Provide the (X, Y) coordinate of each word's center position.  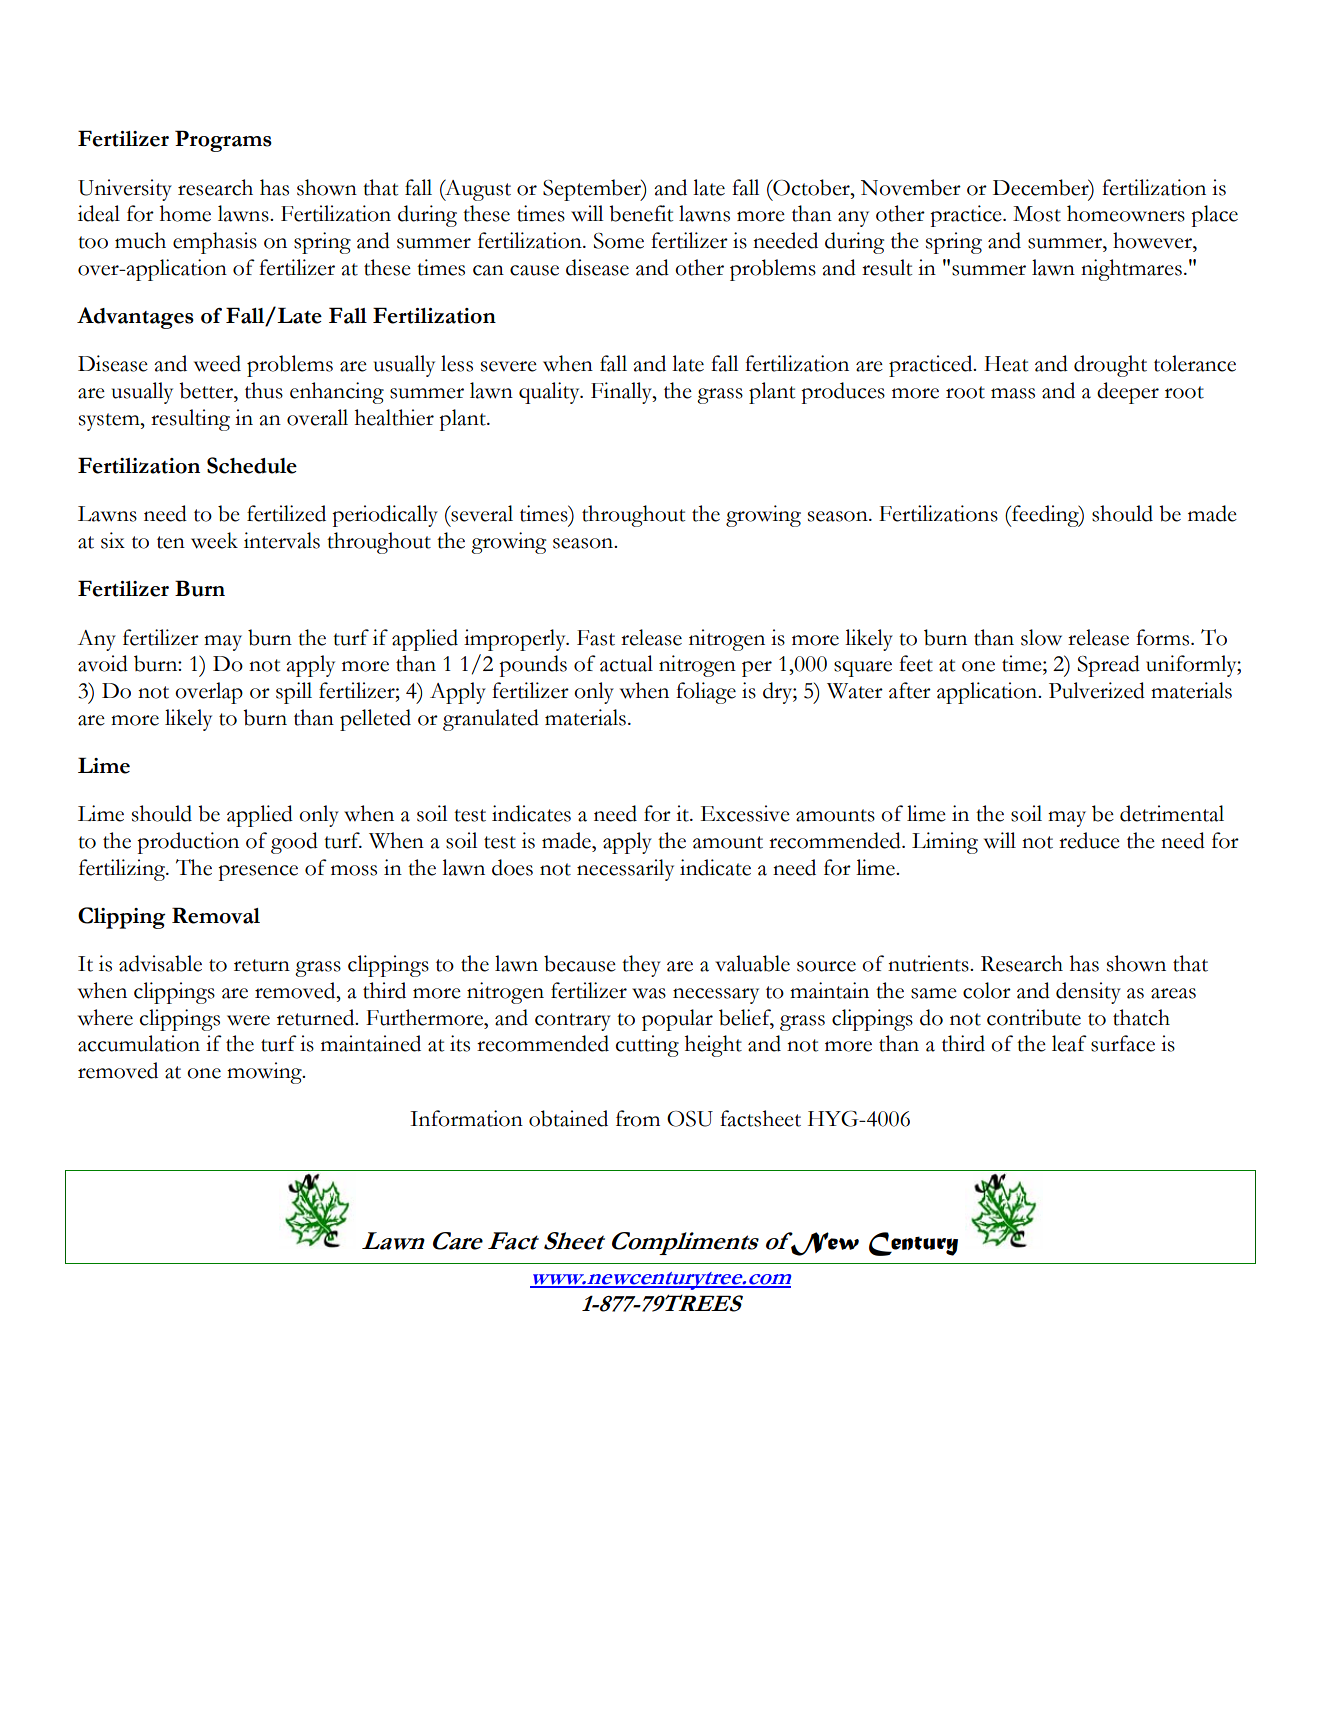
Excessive (745, 813)
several (481, 513)
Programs (223, 141)
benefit (641, 213)
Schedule (252, 465)
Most (1037, 214)
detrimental (1172, 813)
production (188, 843)
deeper (1128, 393)
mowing (265, 1073)
